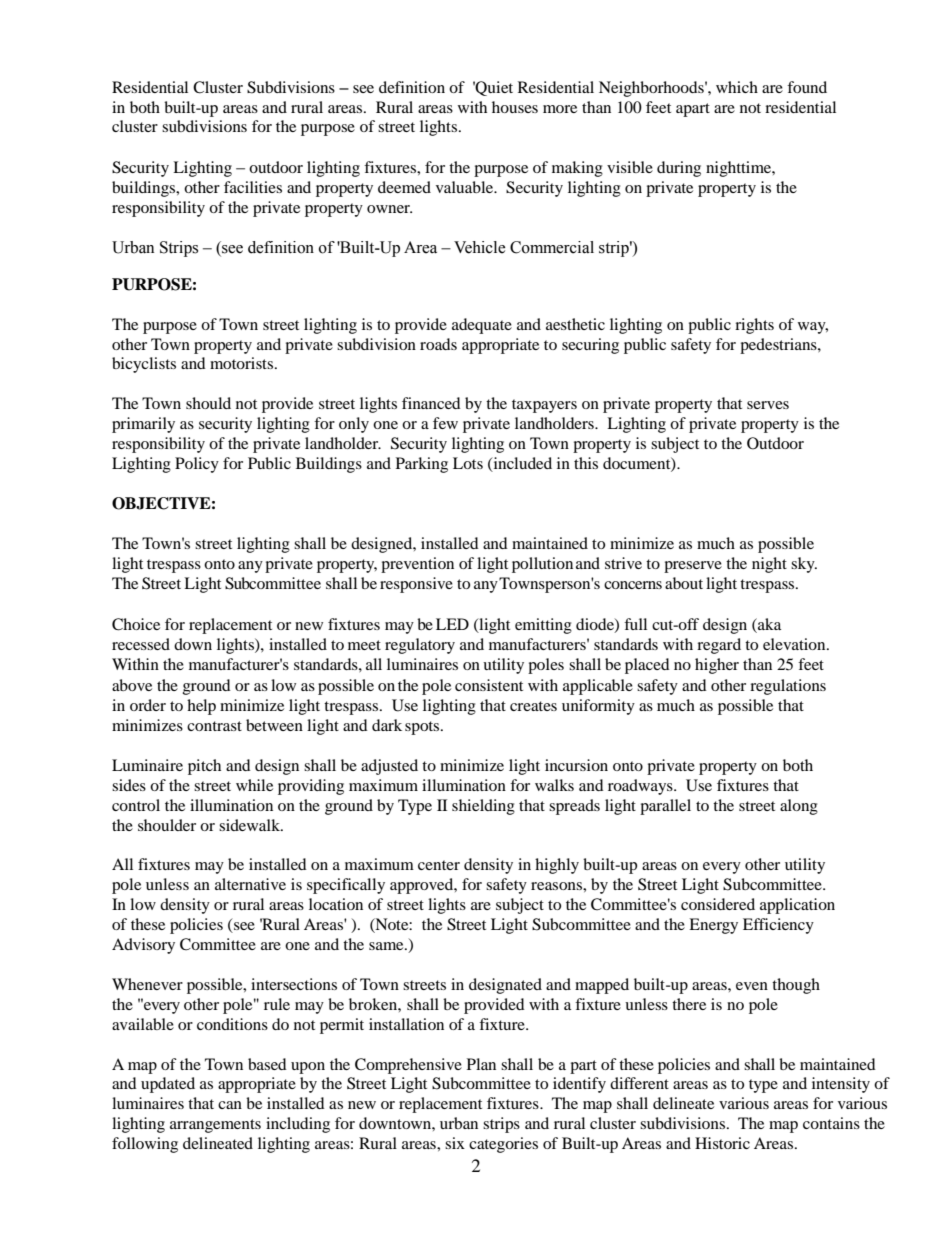 This image has height=1233, width=952. What do you see at coordinates (136, 624) in the image?
I see `Choice` at bounding box center [136, 624].
